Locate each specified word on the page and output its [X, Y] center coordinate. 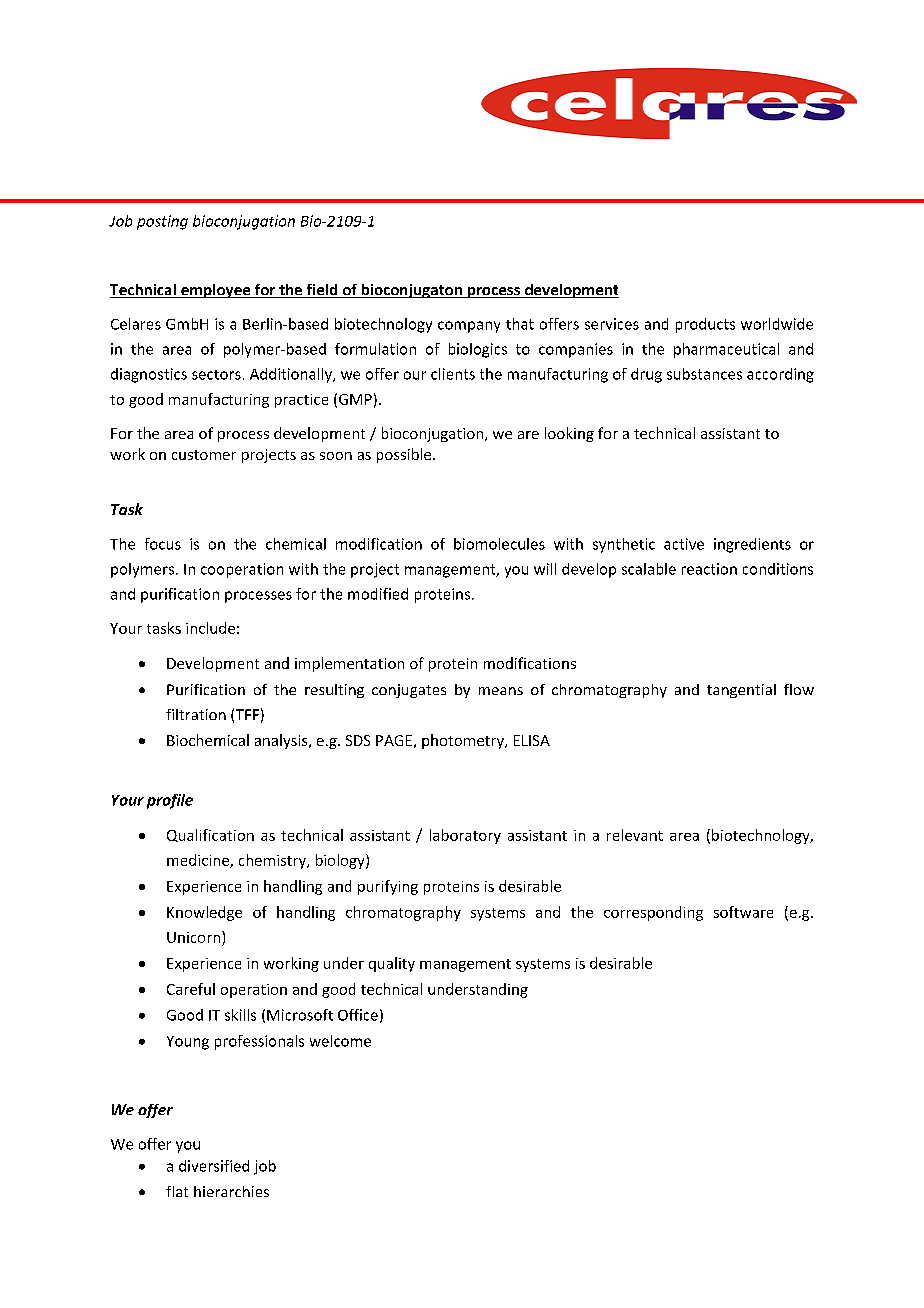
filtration [196, 714]
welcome [340, 1041]
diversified [214, 1166]
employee [216, 291]
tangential [741, 691]
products [705, 325]
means [501, 691]
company [469, 327]
